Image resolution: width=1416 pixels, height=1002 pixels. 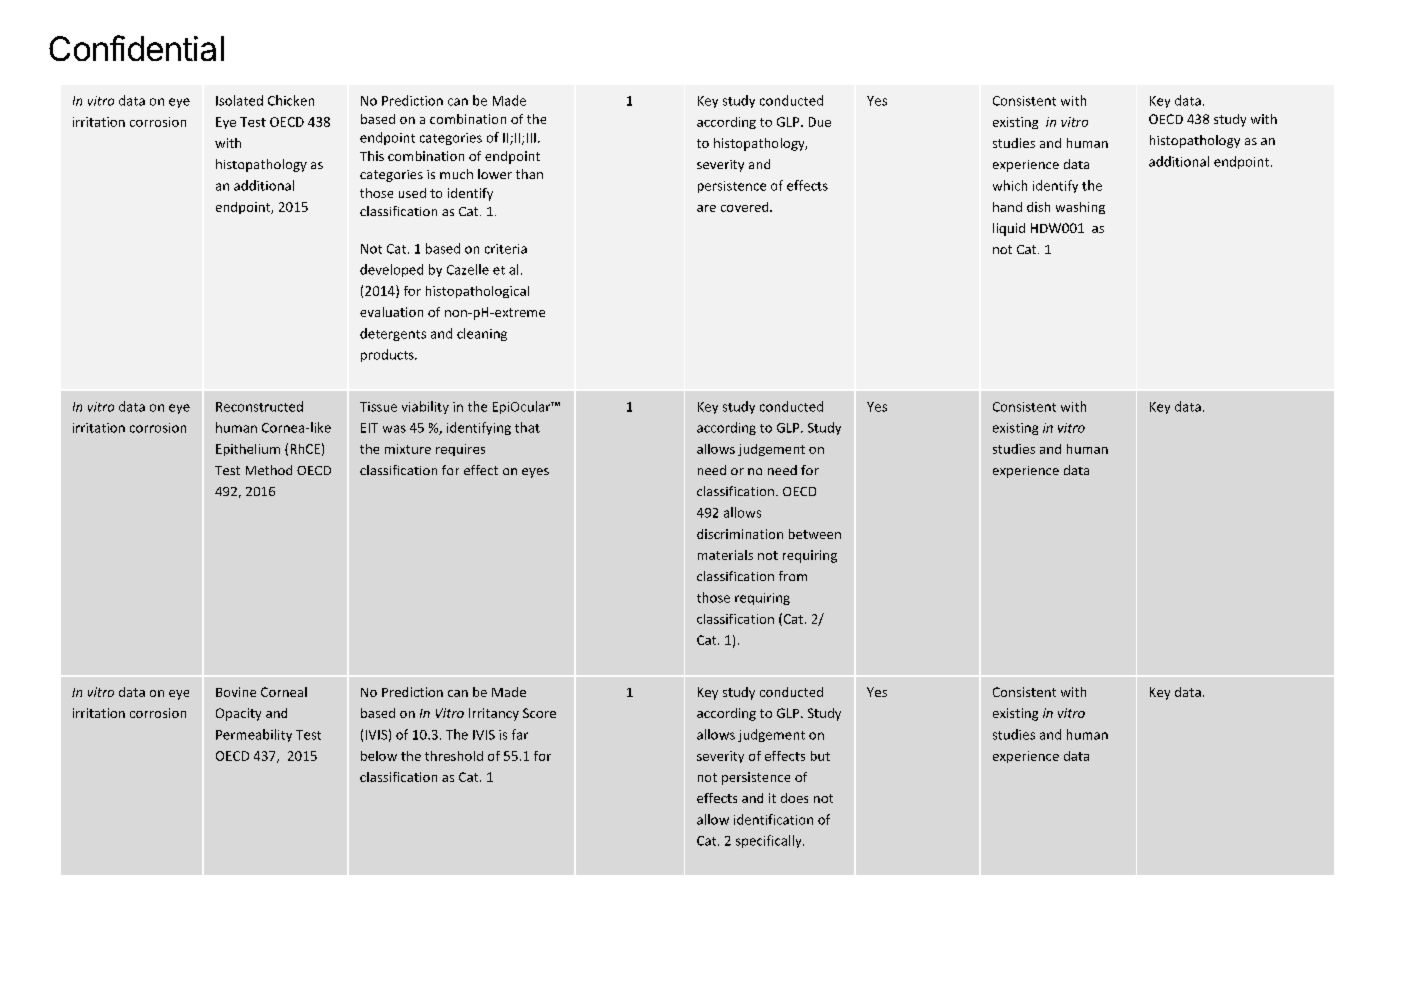 I want to click on Method, so click(x=269, y=470).
